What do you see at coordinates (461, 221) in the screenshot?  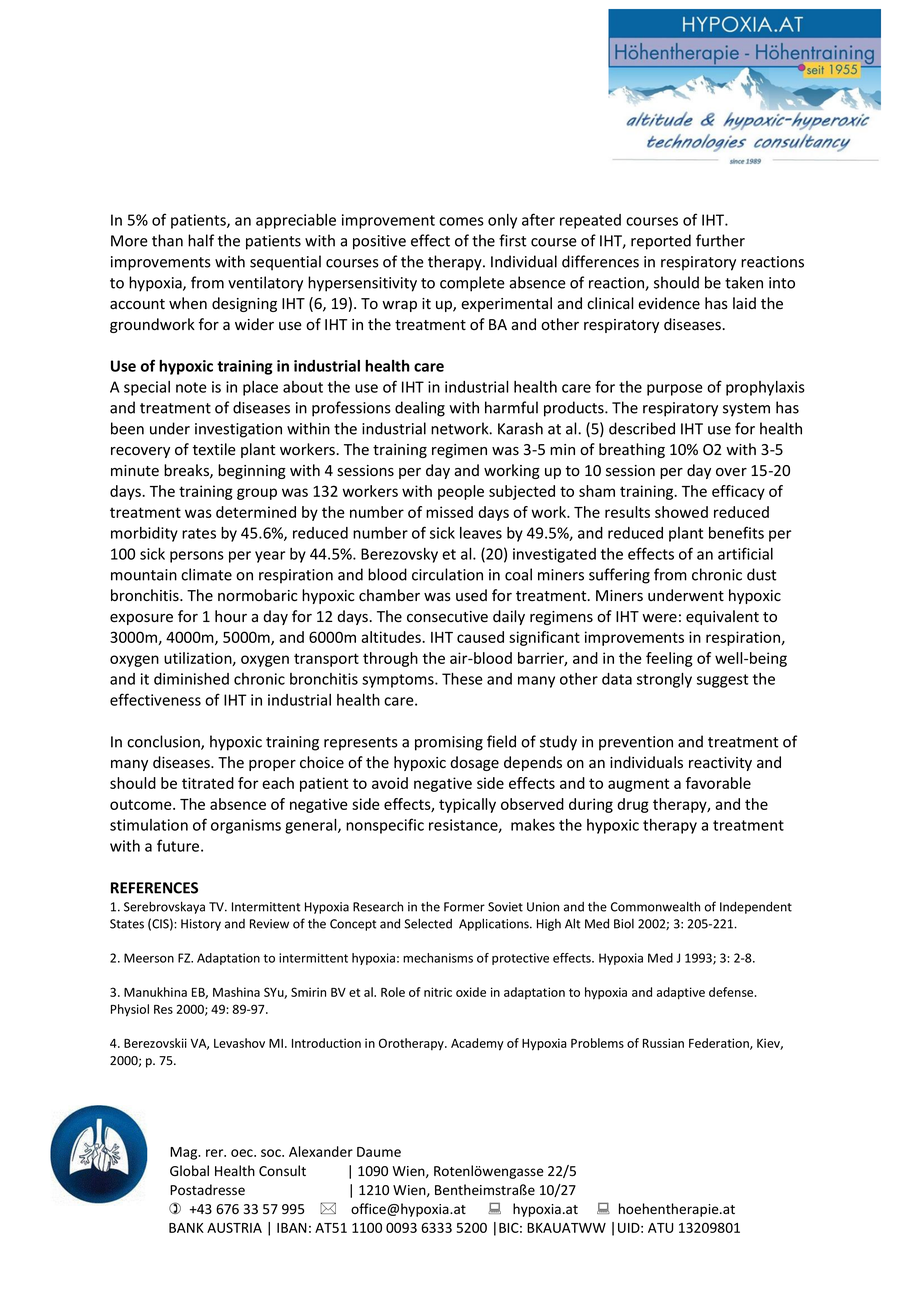 I see `comes` at bounding box center [461, 221].
